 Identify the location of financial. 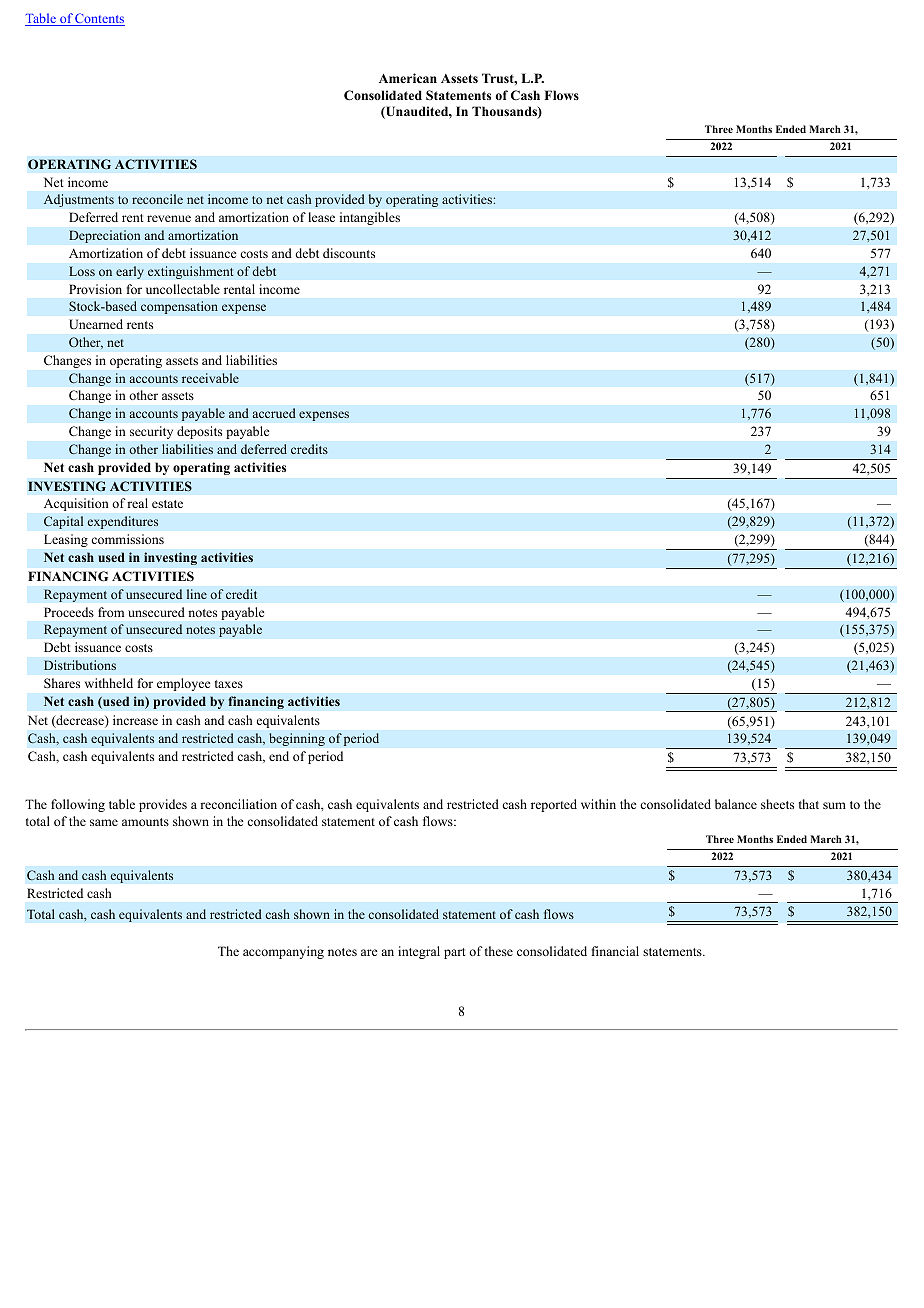
(615, 951).
